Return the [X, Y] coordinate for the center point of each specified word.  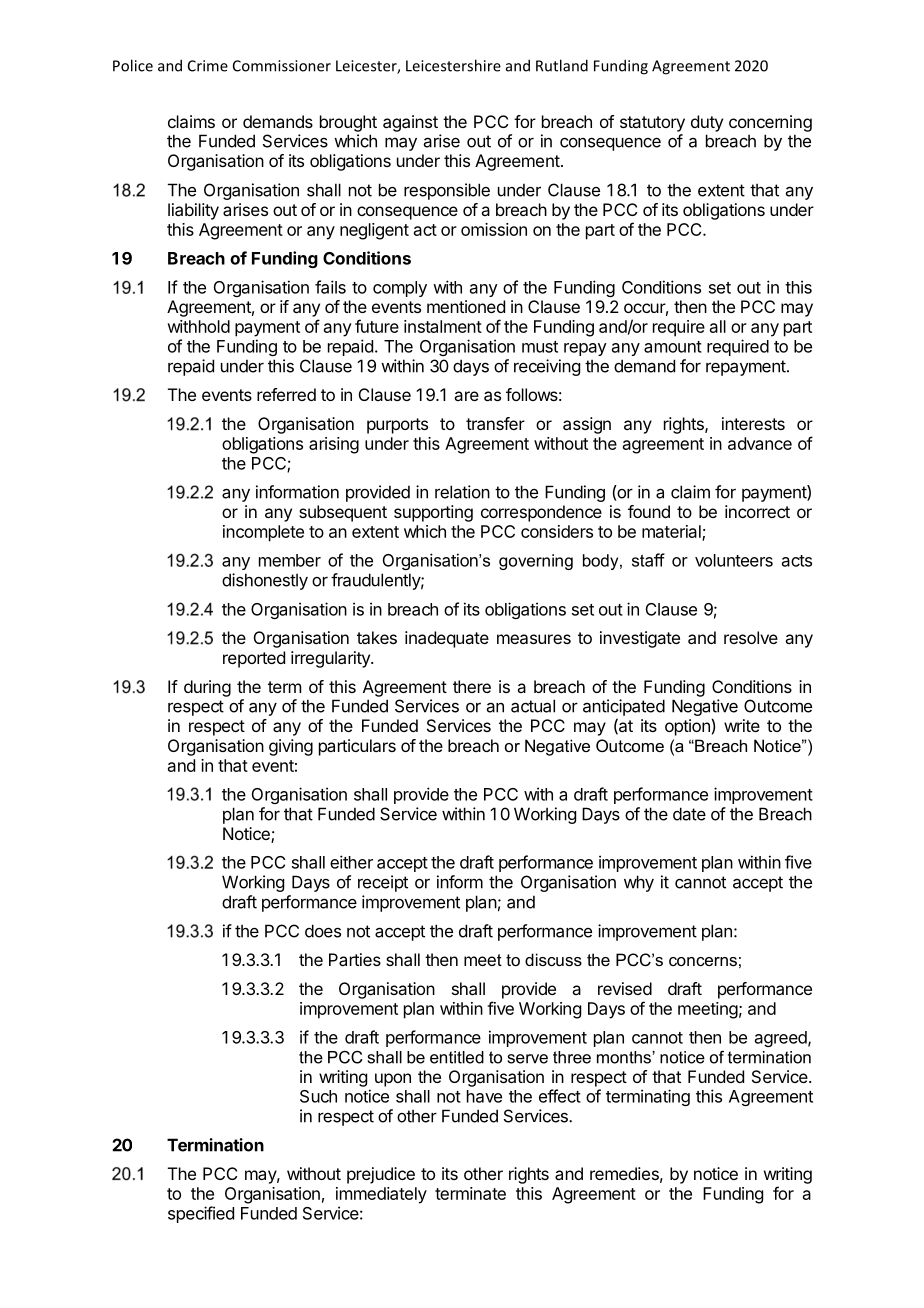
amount [673, 347]
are [466, 396]
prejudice [381, 1175]
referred [286, 394]
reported [254, 659]
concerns [703, 961]
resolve [751, 637]
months [625, 1057]
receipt [383, 883]
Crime [208, 66]
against [410, 123]
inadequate [447, 639]
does [323, 931]
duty [707, 123]
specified [201, 1214]
